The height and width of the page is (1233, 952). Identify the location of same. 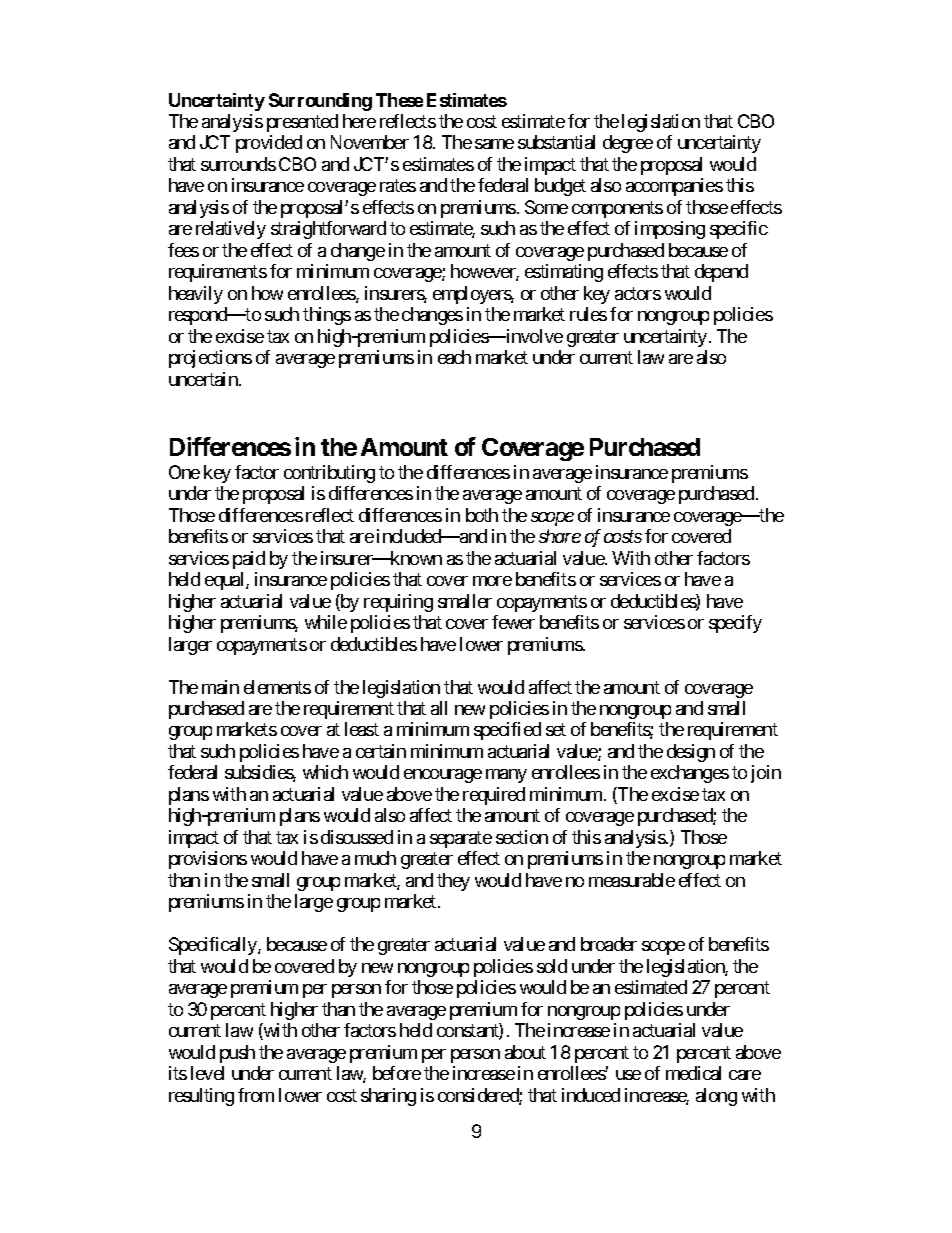
(494, 144).
